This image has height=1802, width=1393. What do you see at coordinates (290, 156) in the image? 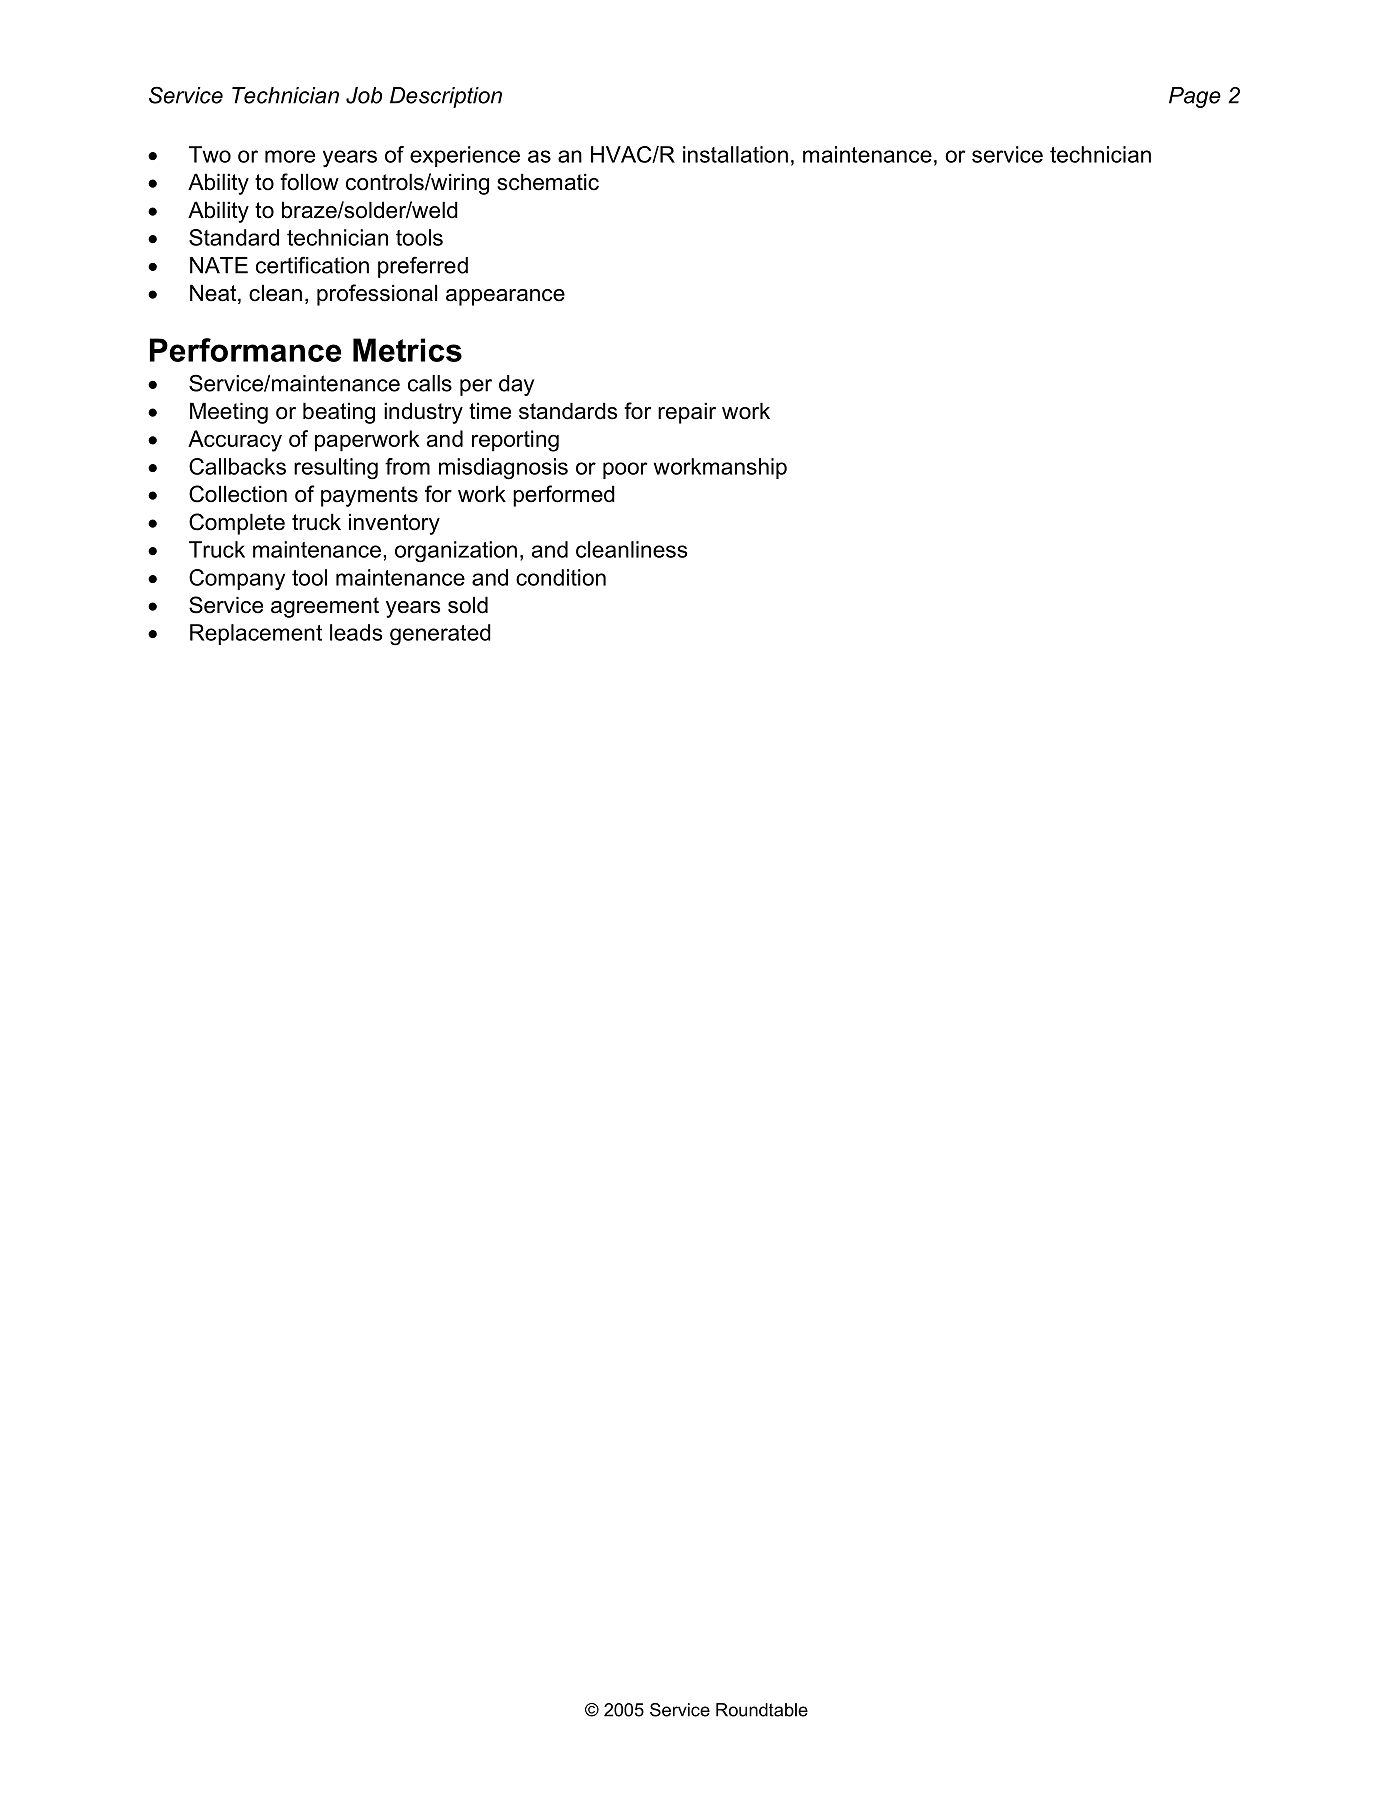
I see `more` at bounding box center [290, 156].
